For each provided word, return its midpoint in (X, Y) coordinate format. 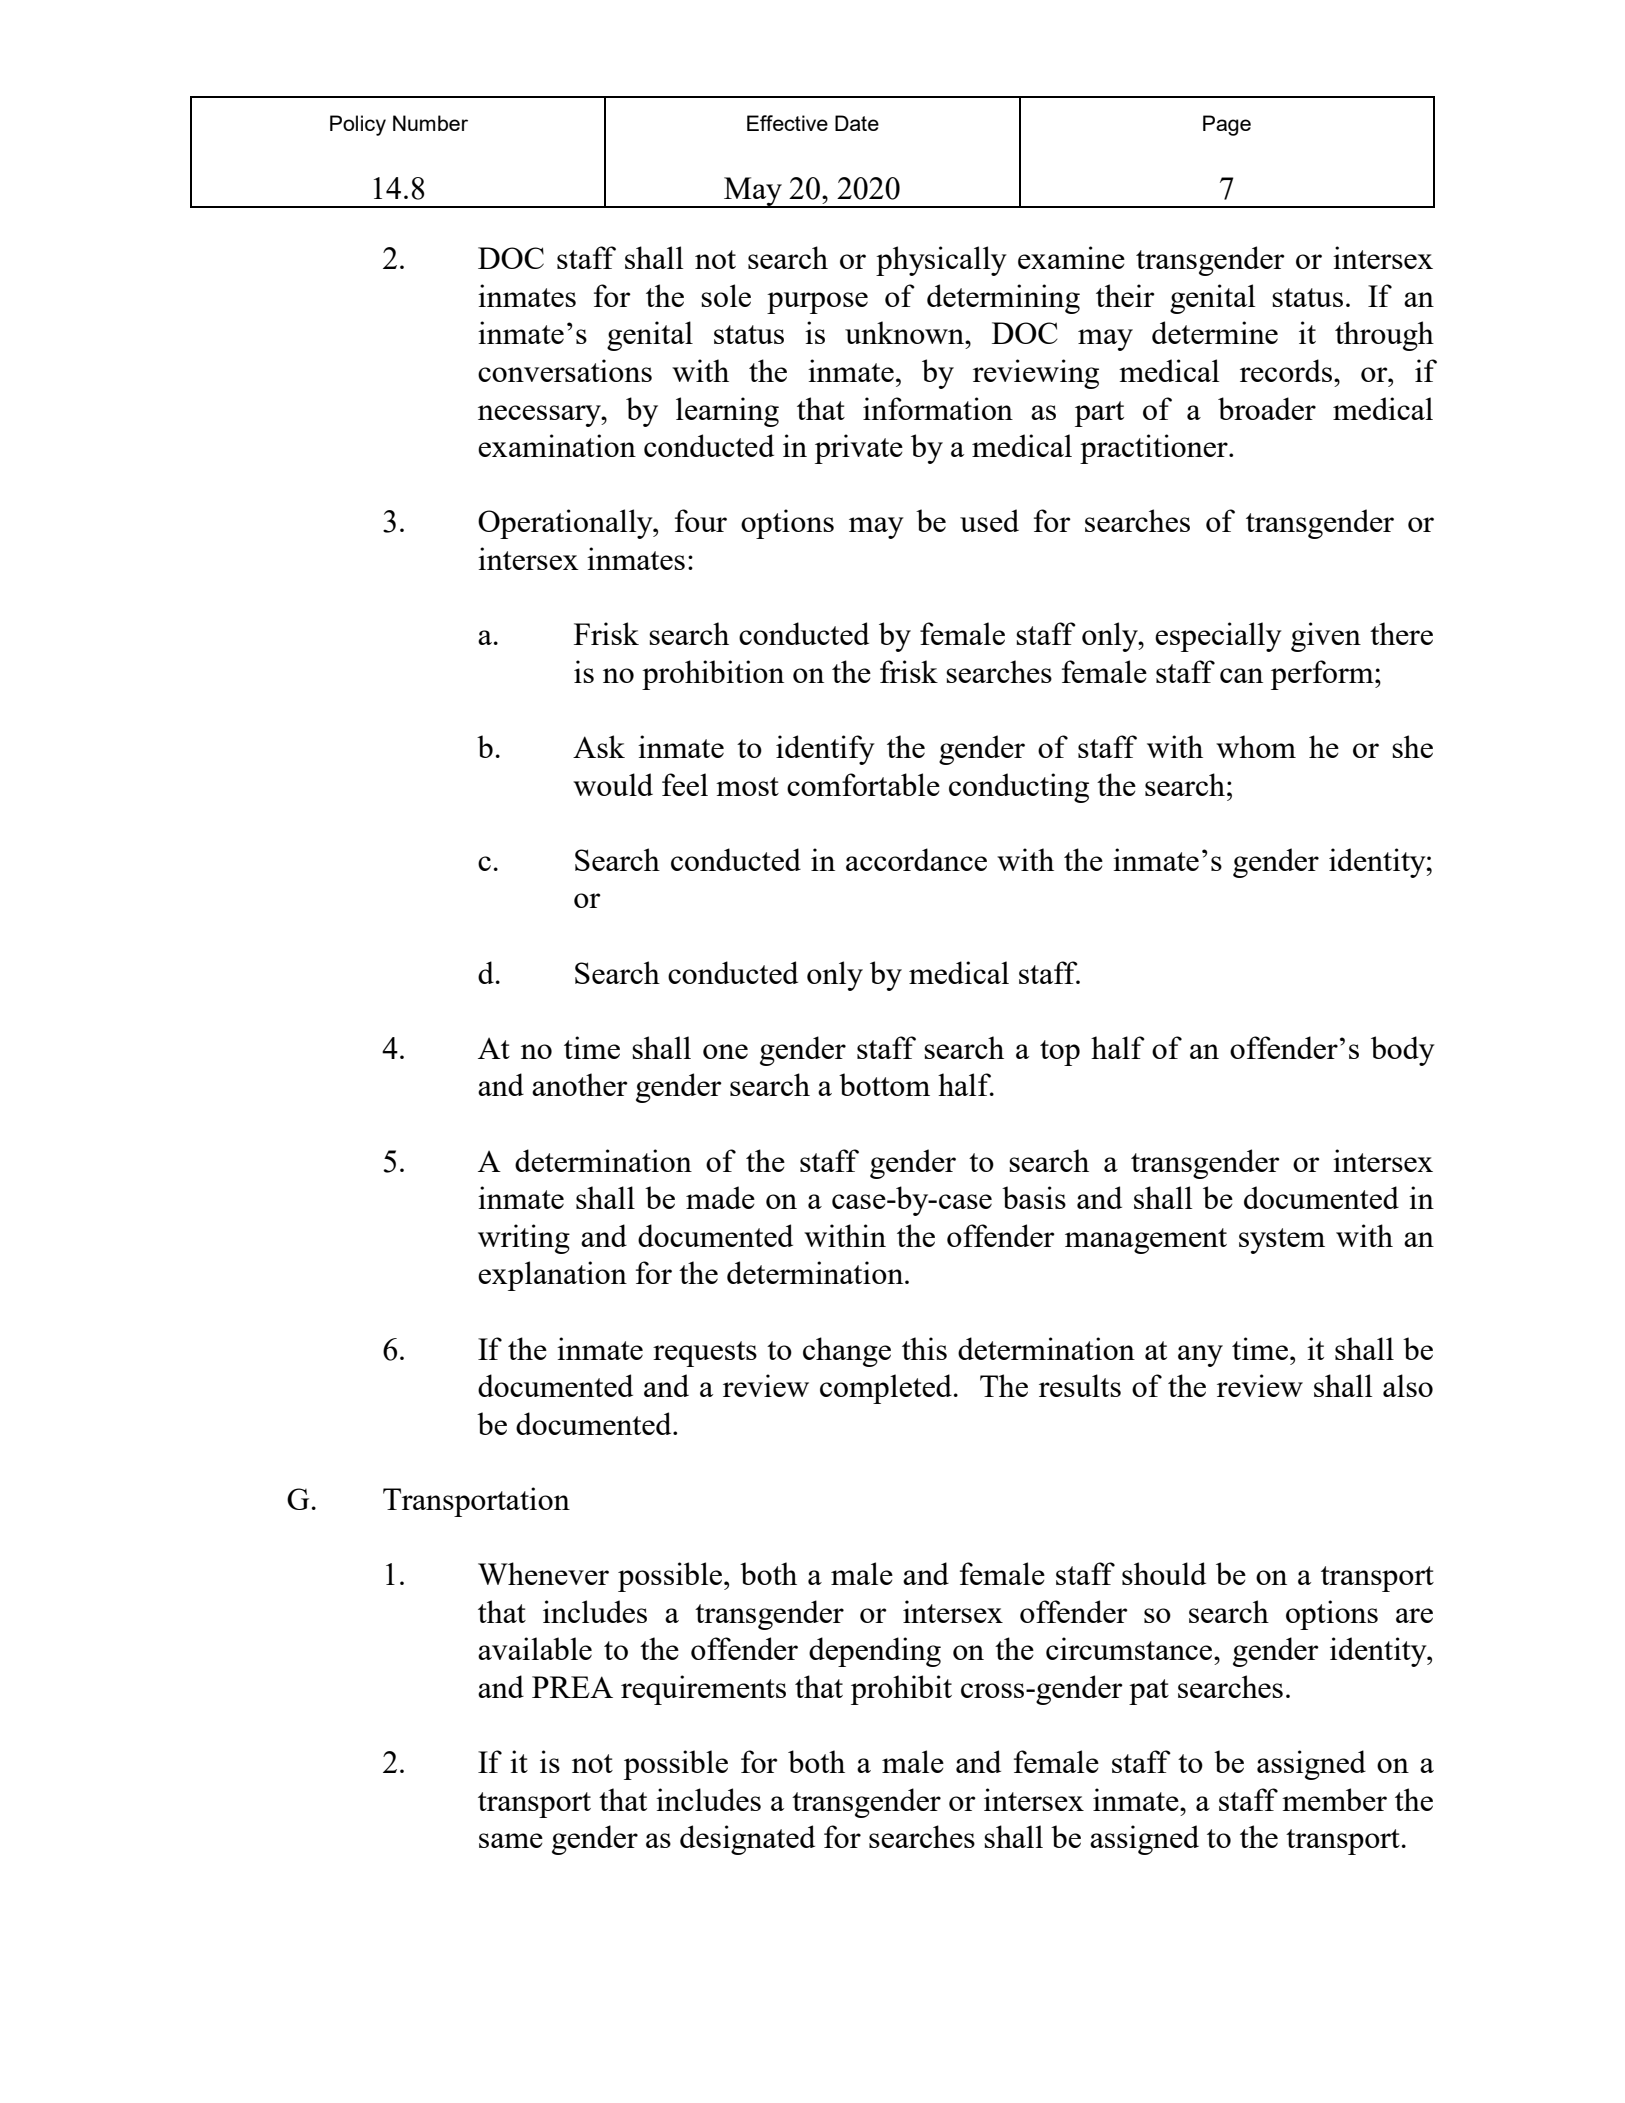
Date (857, 123)
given (1326, 637)
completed (886, 1389)
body (1403, 1051)
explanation (552, 1276)
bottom (884, 1084)
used (989, 520)
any (1200, 1356)
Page (1227, 125)
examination (557, 445)
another (580, 1084)
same (511, 1840)
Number (430, 123)
